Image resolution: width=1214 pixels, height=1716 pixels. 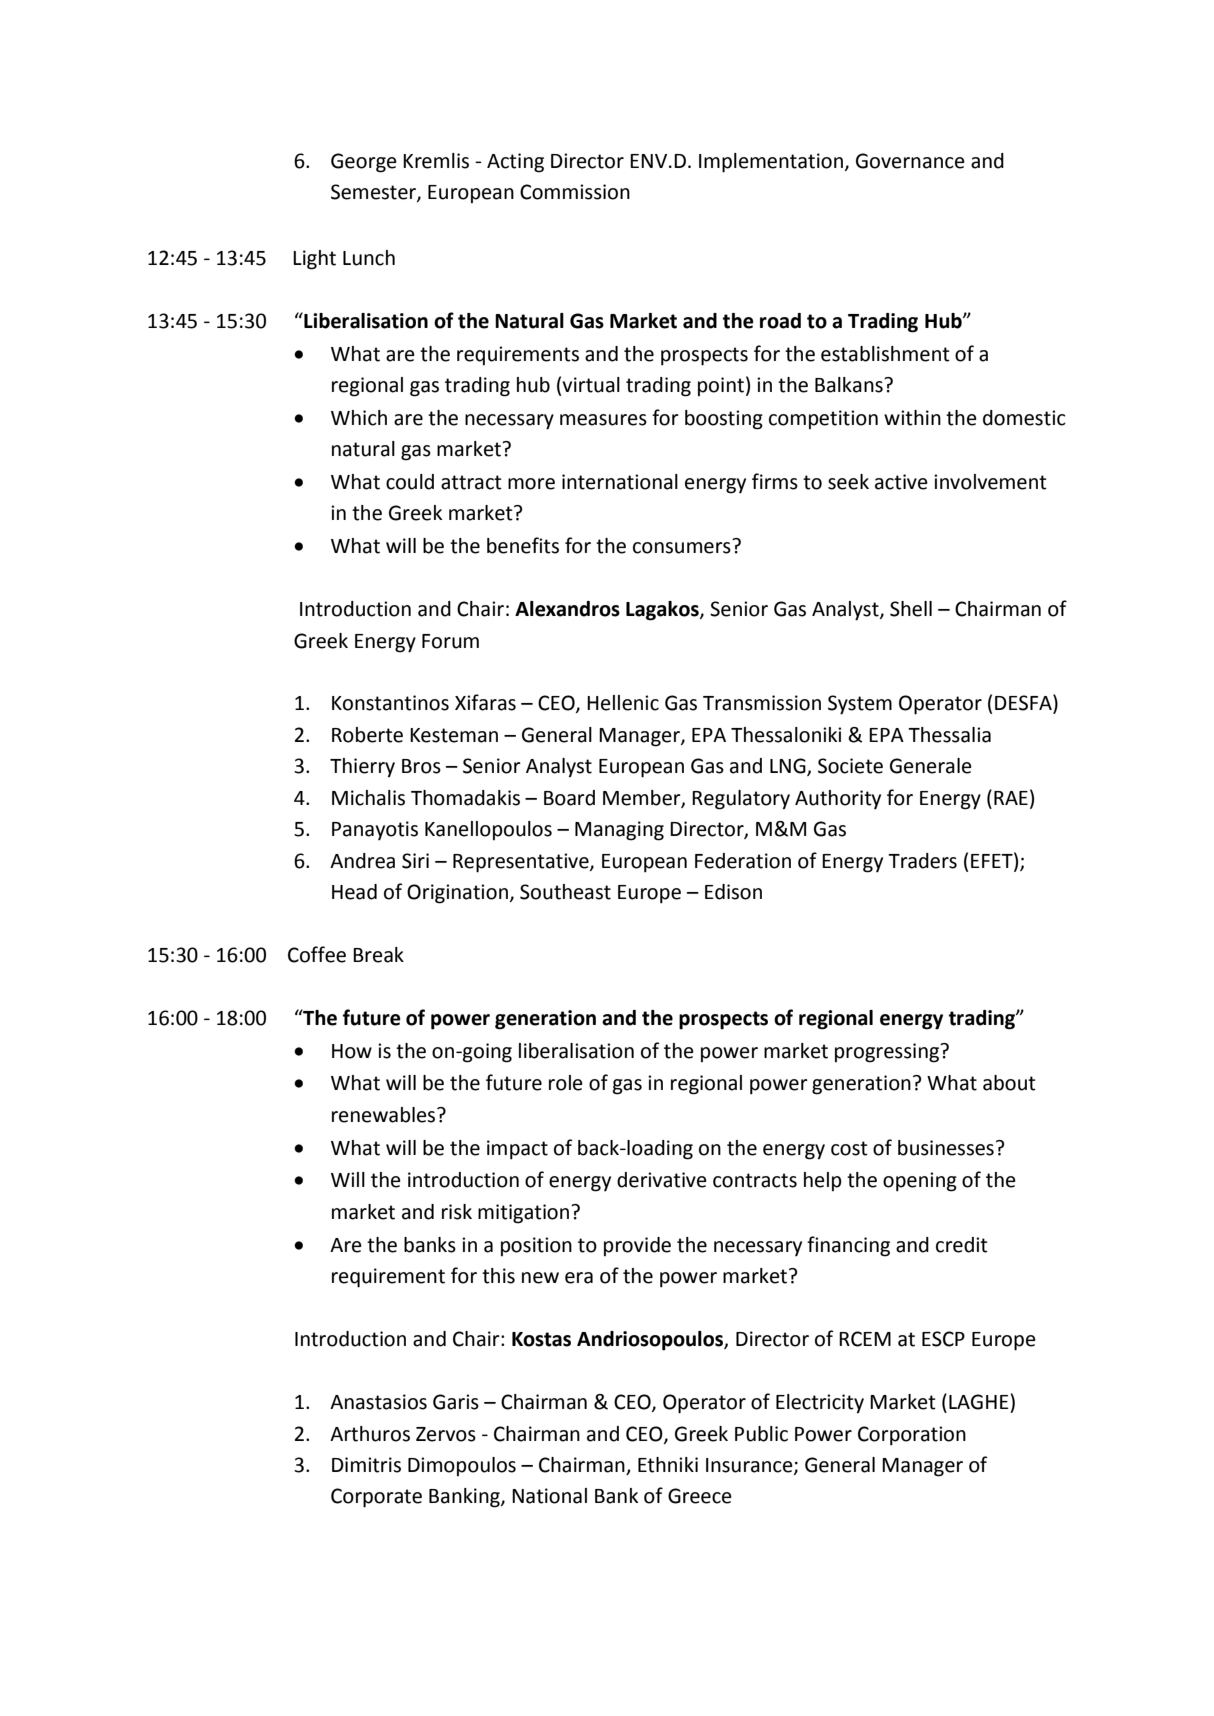 What do you see at coordinates (364, 163) in the screenshot?
I see `George` at bounding box center [364, 163].
